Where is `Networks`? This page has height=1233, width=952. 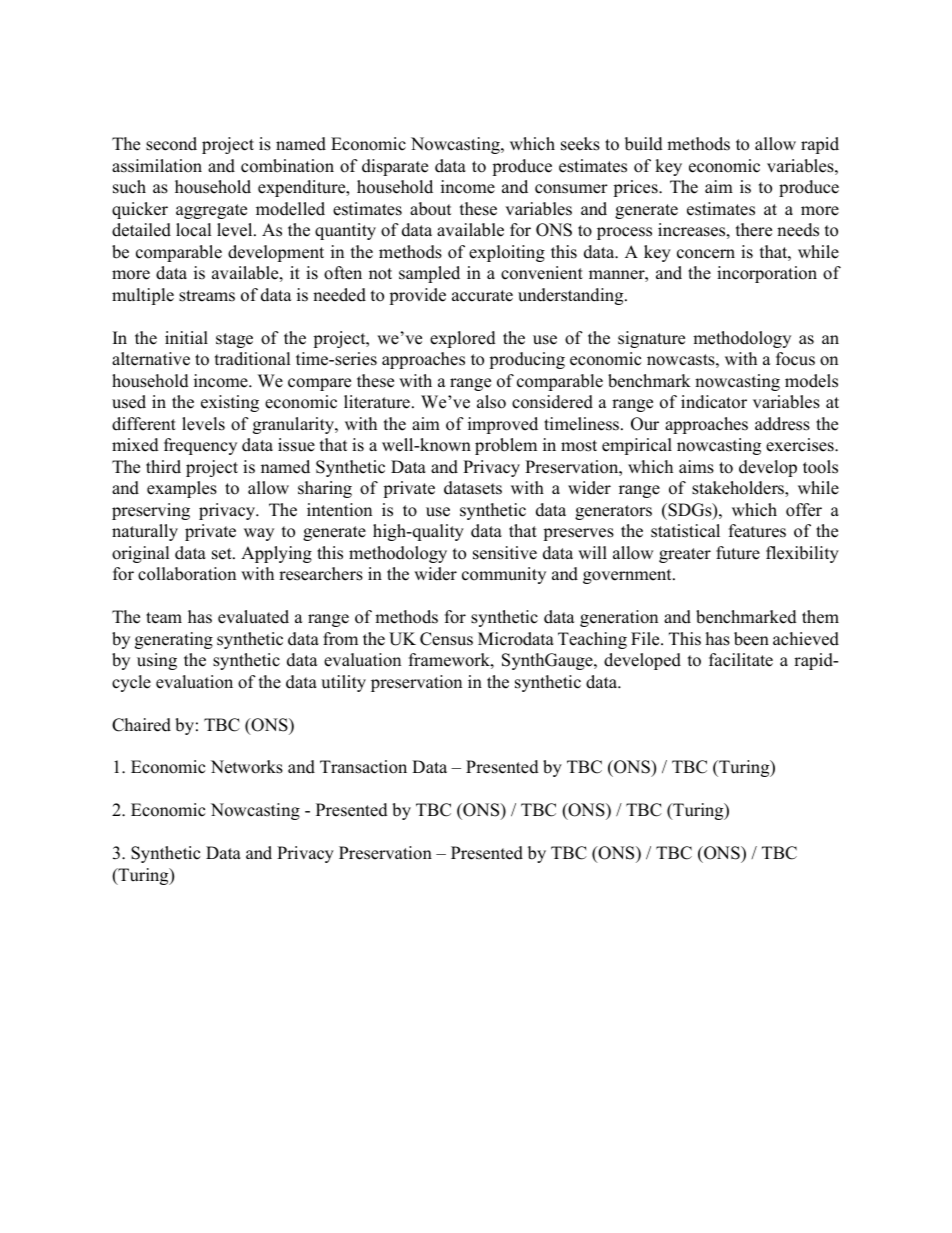 Networks is located at coordinates (247, 767).
